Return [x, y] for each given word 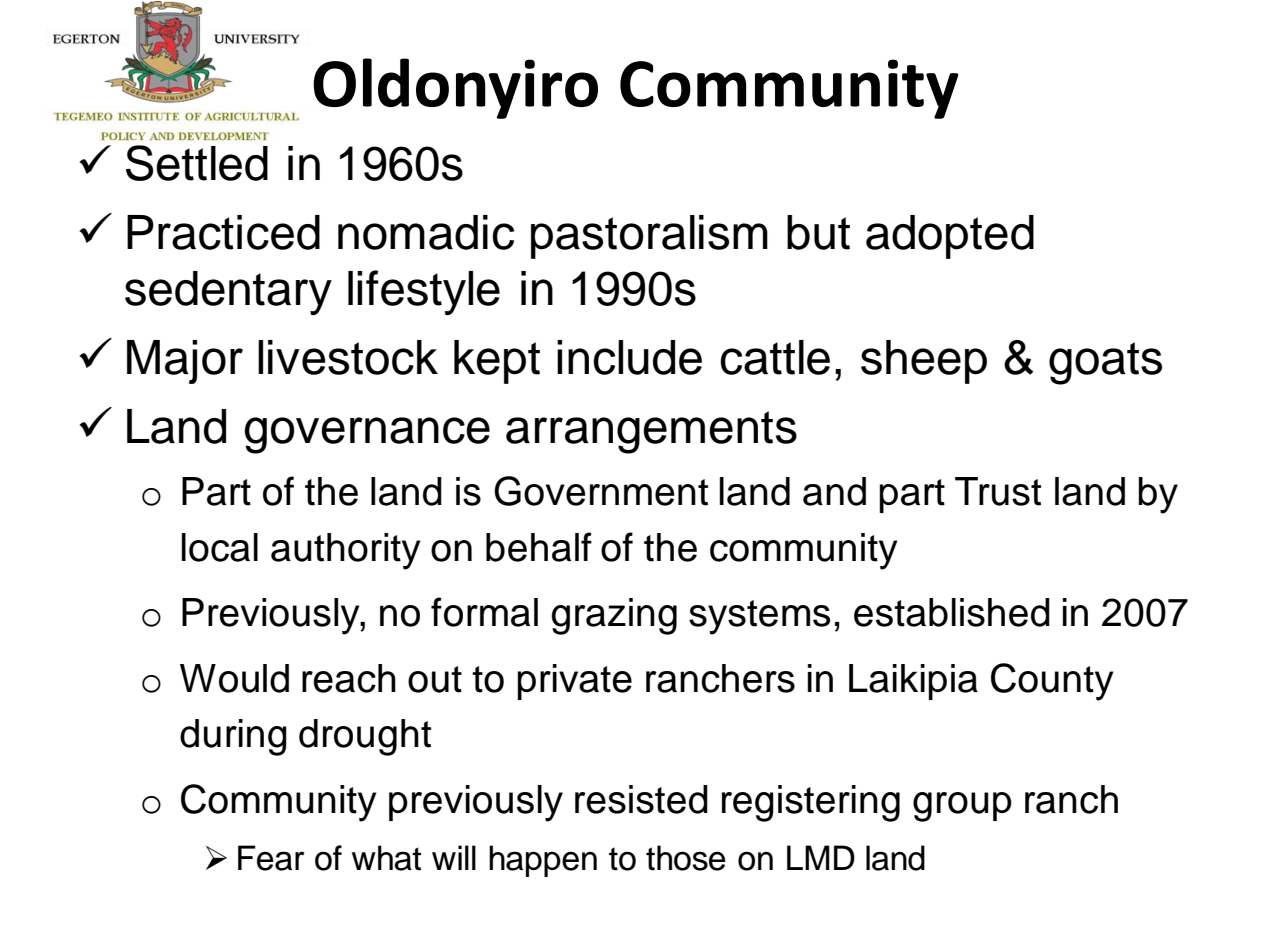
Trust [998, 491]
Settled [197, 163]
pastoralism [649, 237]
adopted [950, 237]
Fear [271, 858]
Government [601, 491]
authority [346, 551]
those [686, 858]
